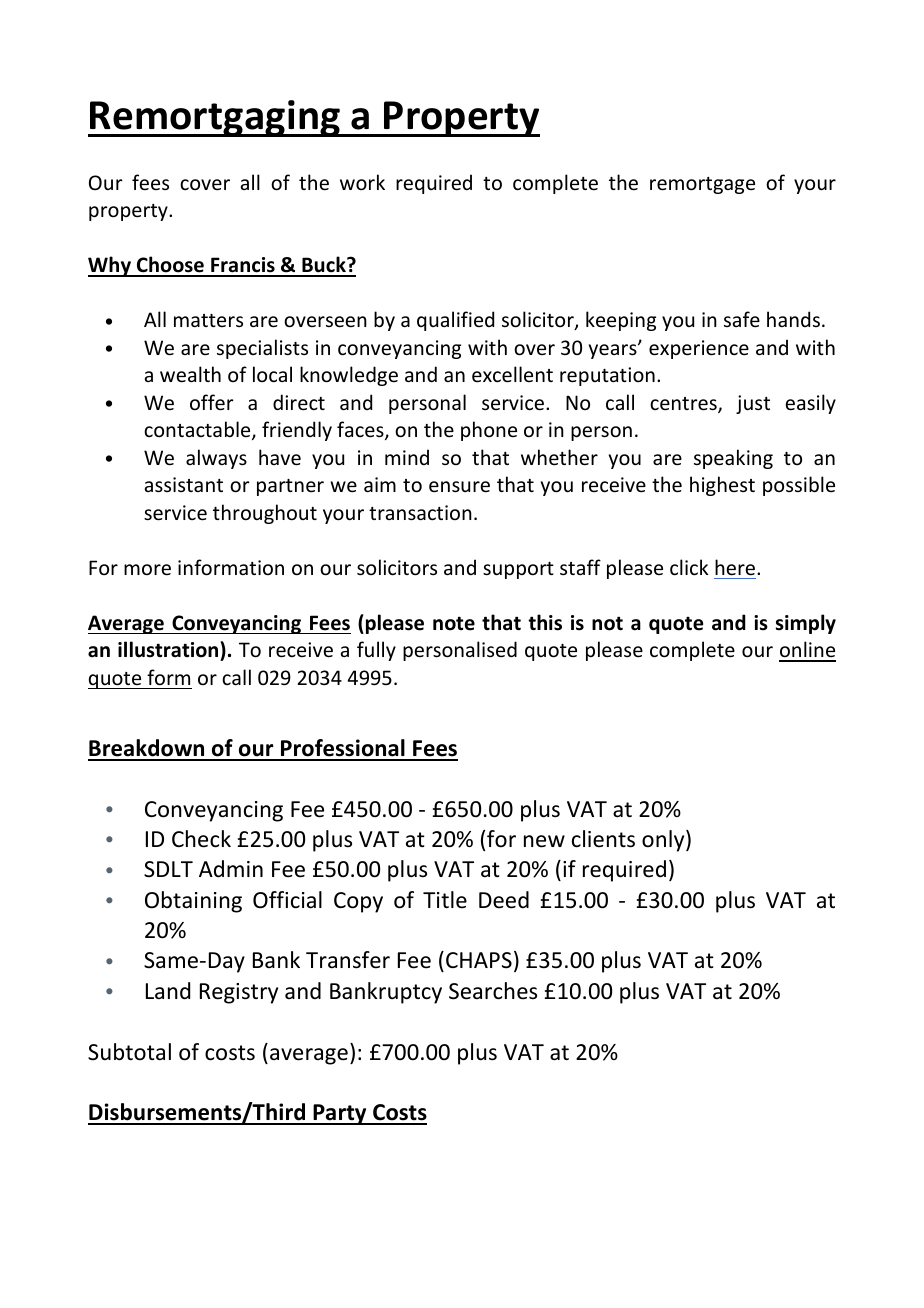  What do you see at coordinates (110, 266) in the image?
I see `Why` at bounding box center [110, 266].
